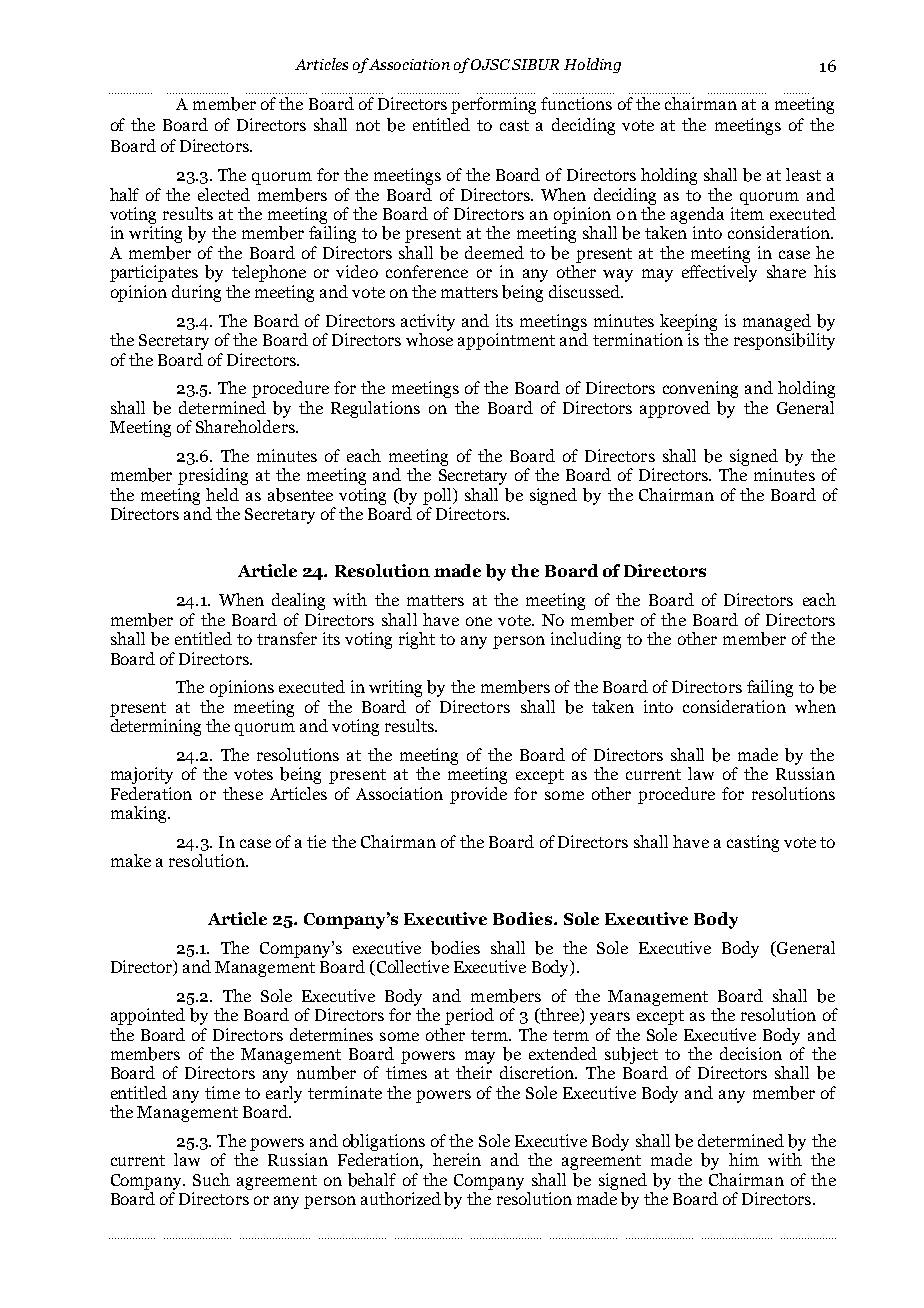  Describe the element at coordinates (675, 409) in the screenshot. I see `approved` at that location.
